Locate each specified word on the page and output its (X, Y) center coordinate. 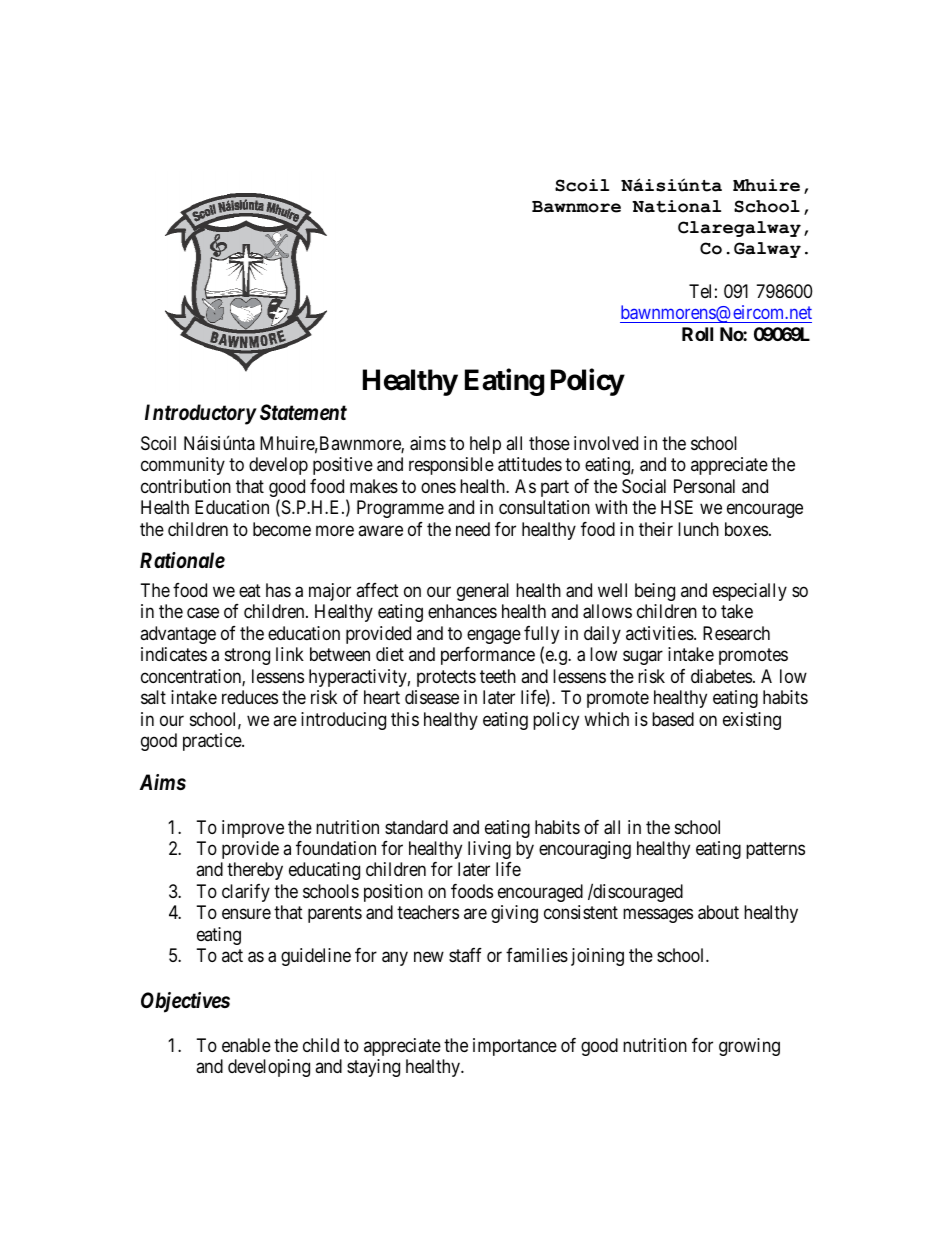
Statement (303, 412)
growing (749, 1047)
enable (246, 1045)
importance (515, 1047)
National (676, 206)
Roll (697, 334)
